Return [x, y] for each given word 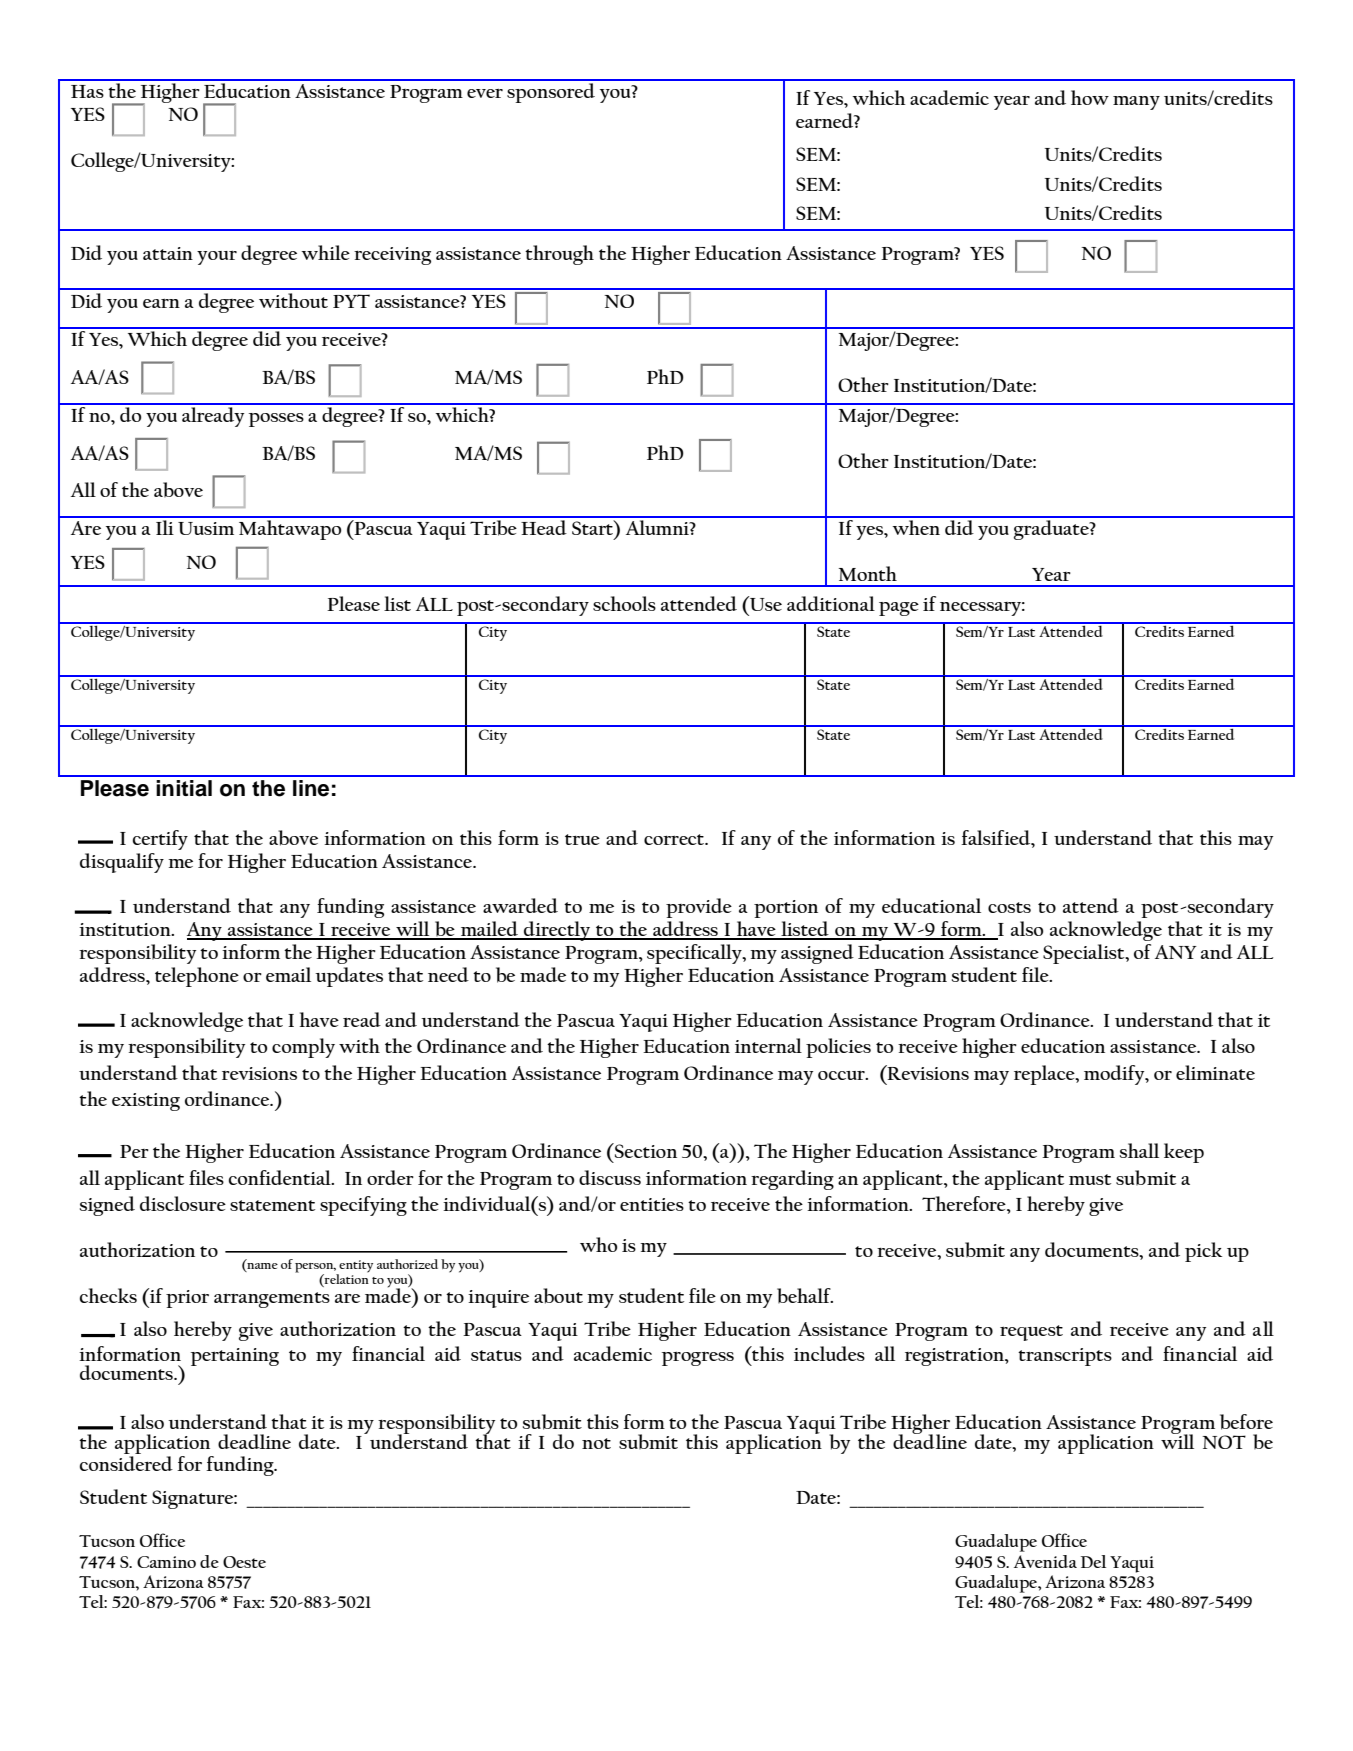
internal [768, 1045]
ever [485, 93]
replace [1045, 1075]
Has [87, 91]
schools [624, 603]
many [1136, 103]
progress [698, 1359]
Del [1093, 1561]
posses [276, 420]
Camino [166, 1562]
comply [303, 1048]
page [899, 609]
